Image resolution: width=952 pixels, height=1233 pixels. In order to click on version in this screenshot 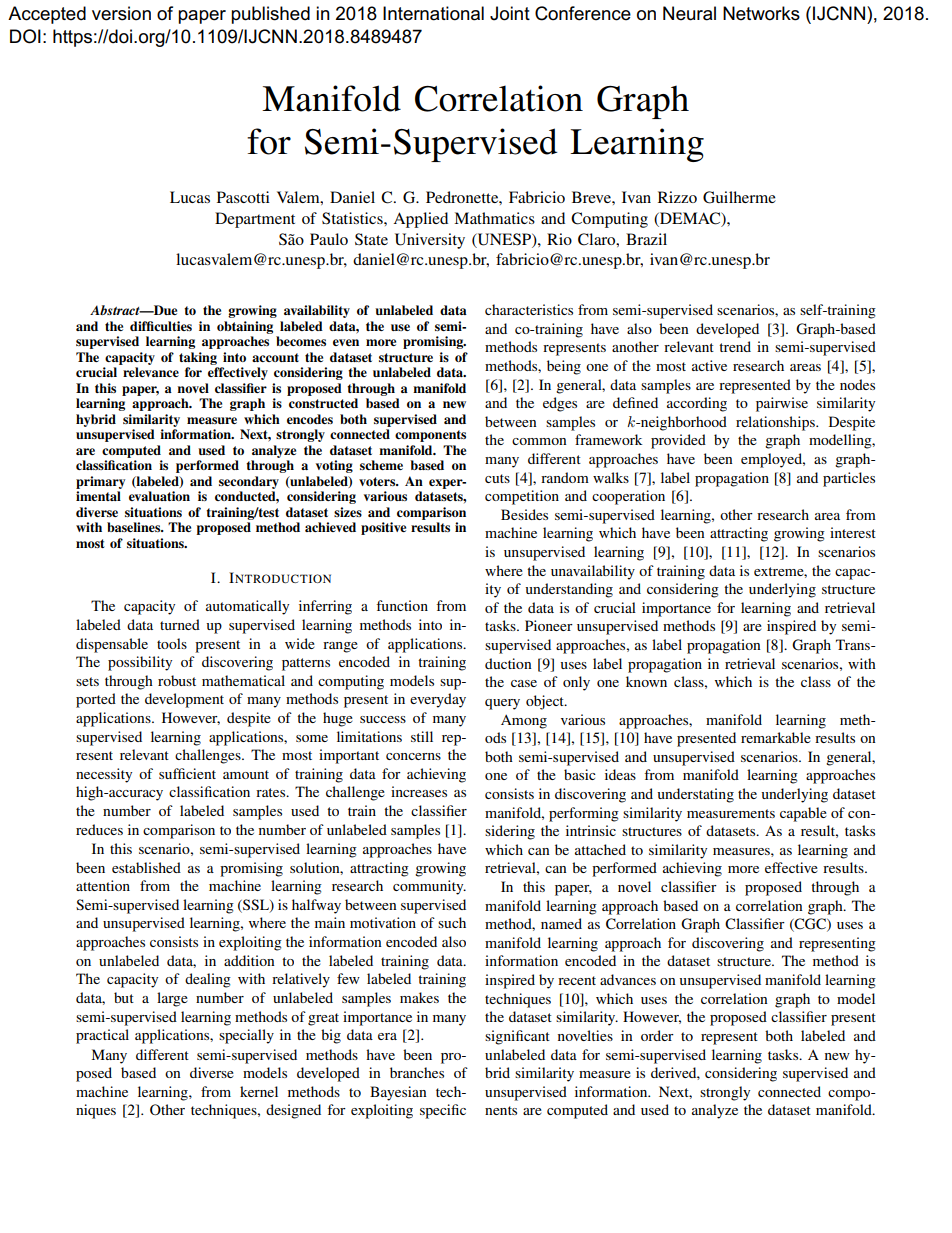, I will do `click(121, 13)`.
